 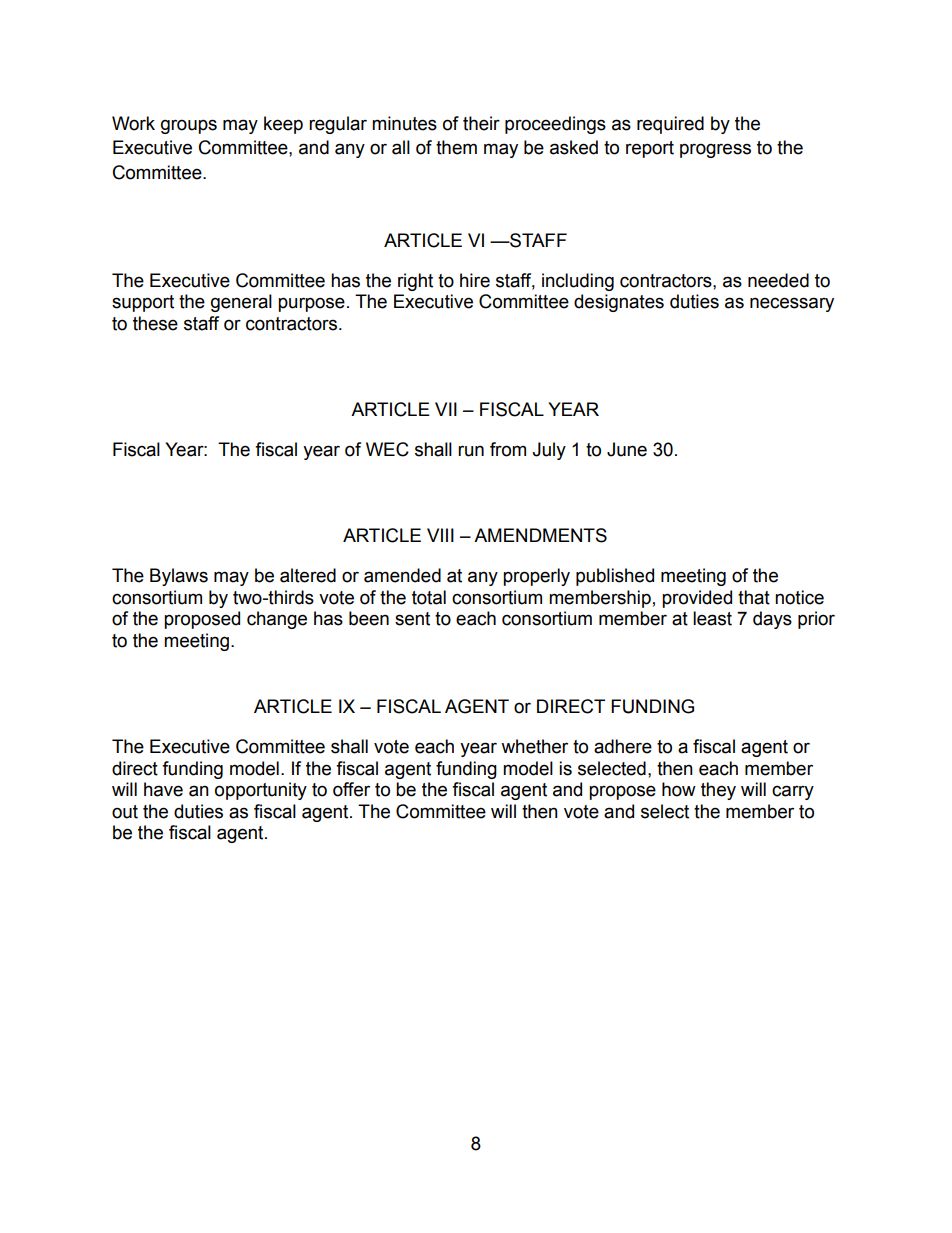 I want to click on have, so click(x=163, y=789).
